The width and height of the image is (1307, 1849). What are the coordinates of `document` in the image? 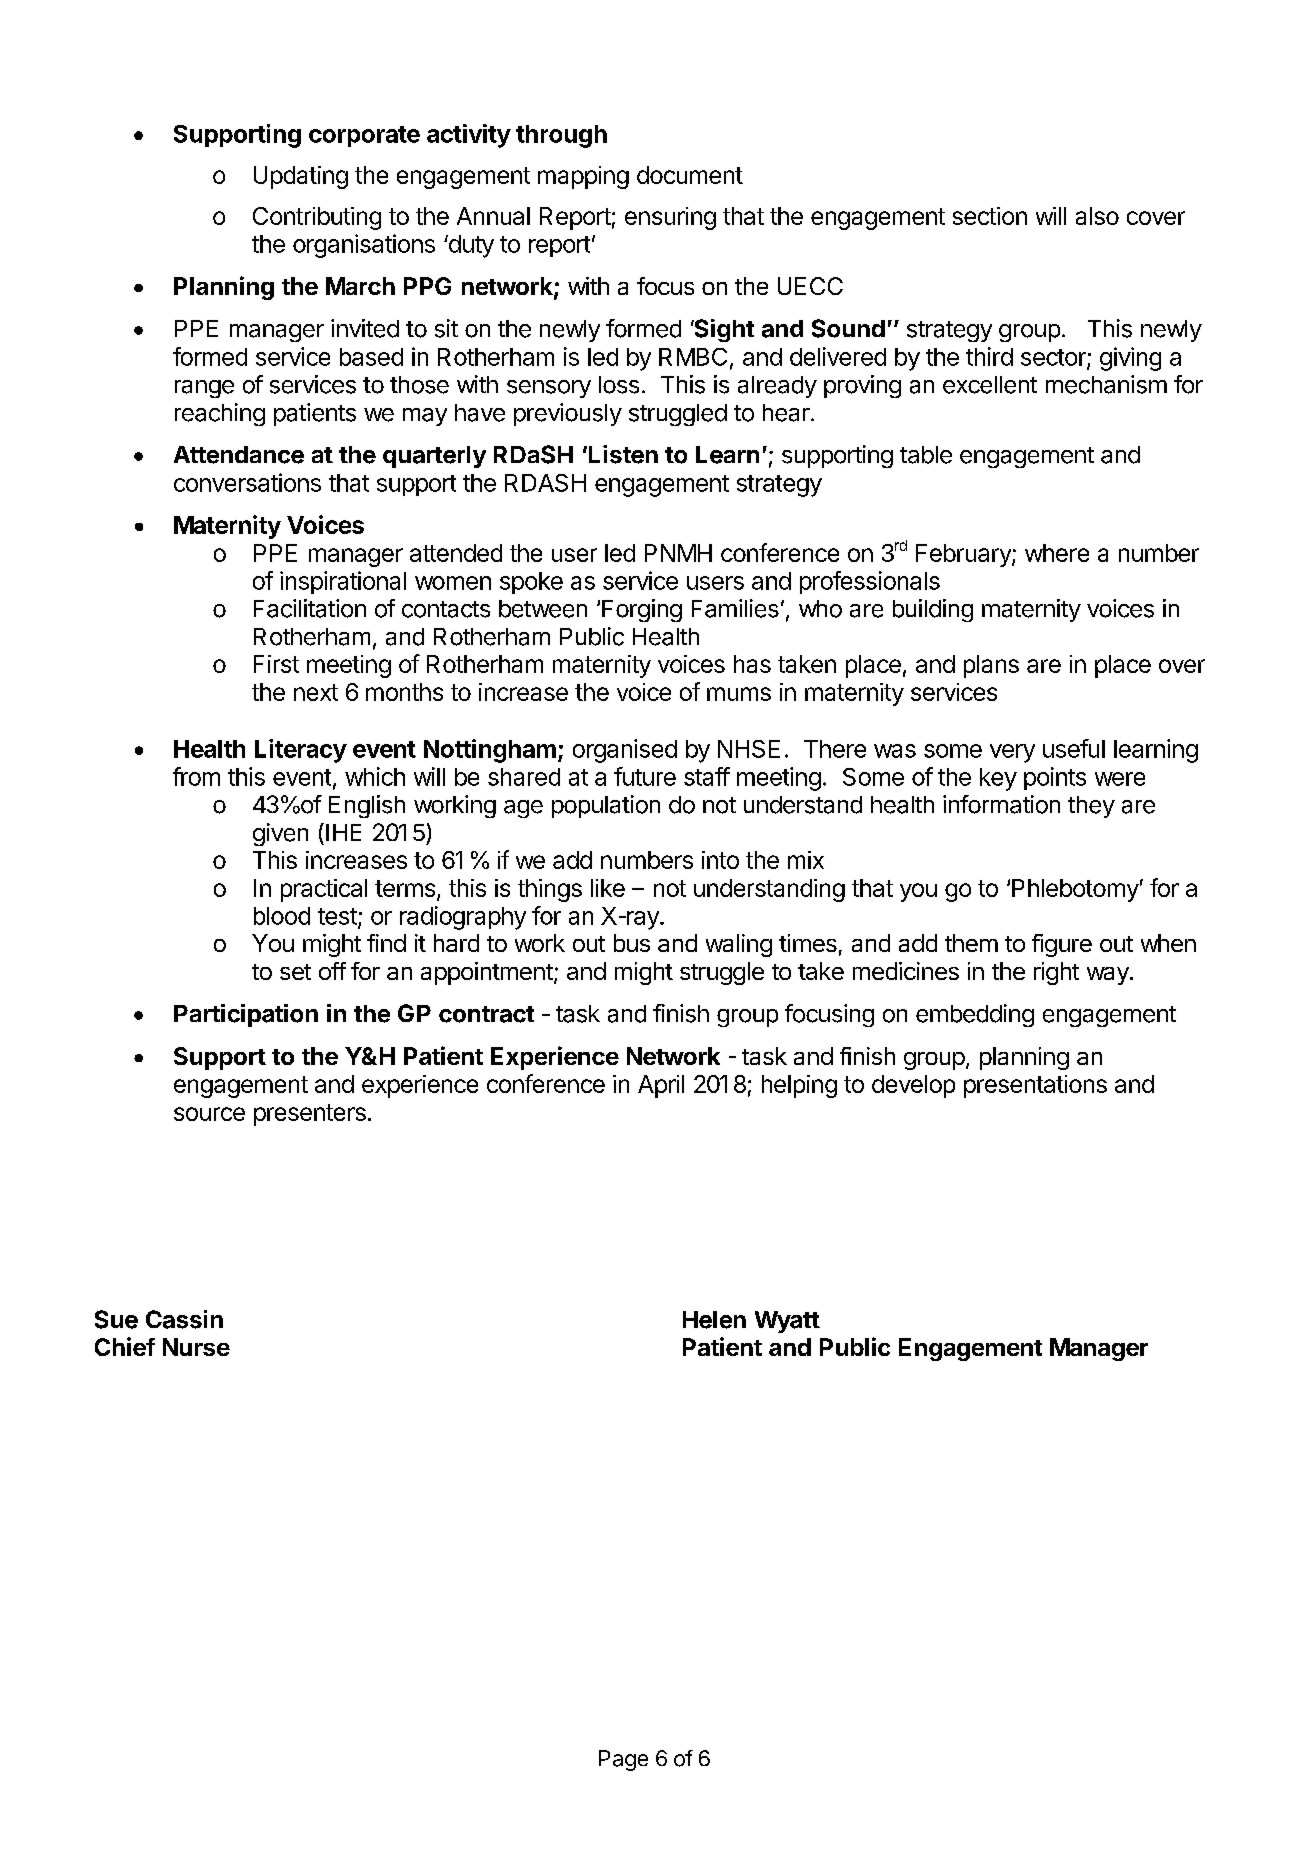 It's located at (690, 175).
